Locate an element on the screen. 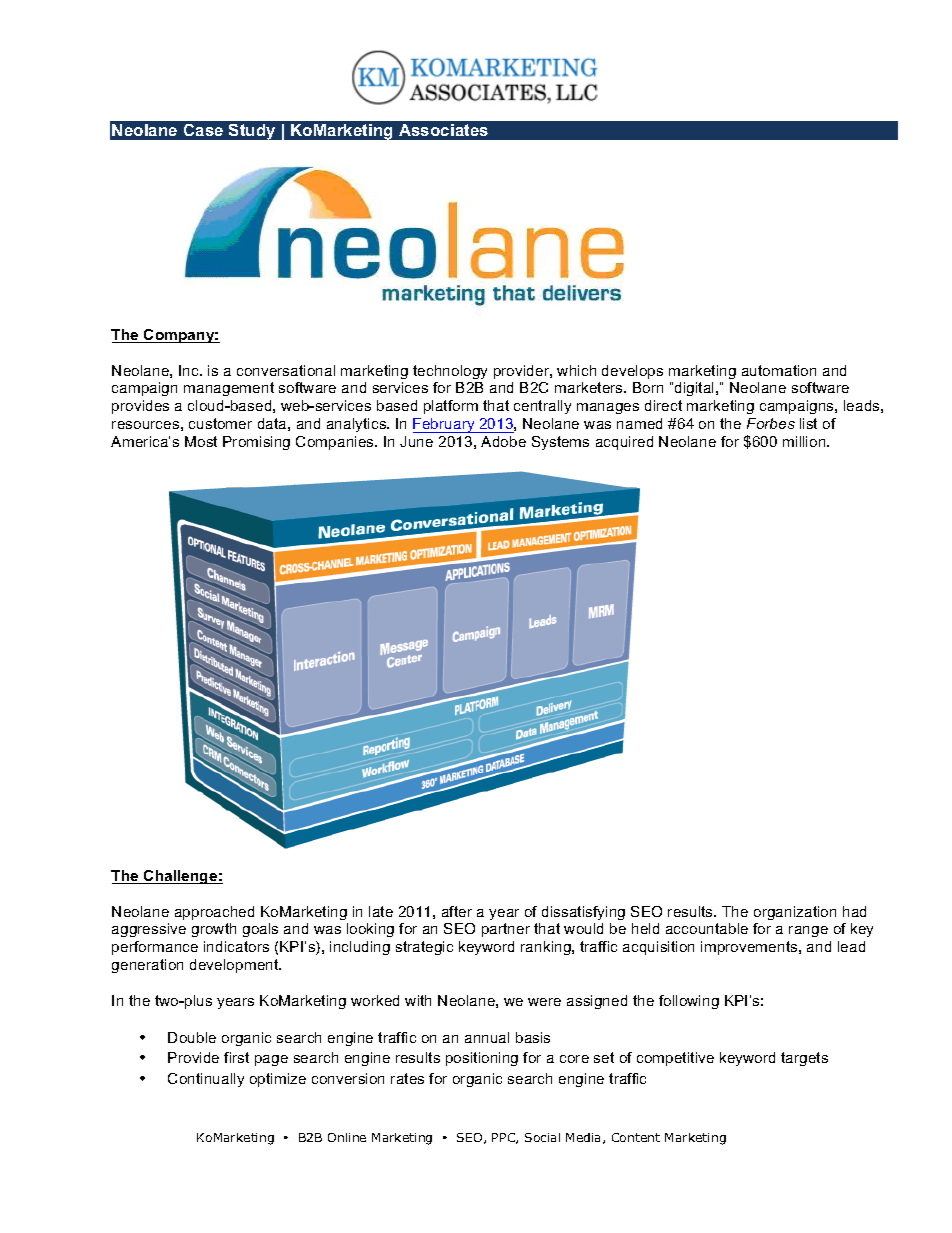 This screenshot has width=952, height=1233. approached is located at coordinates (214, 913).
